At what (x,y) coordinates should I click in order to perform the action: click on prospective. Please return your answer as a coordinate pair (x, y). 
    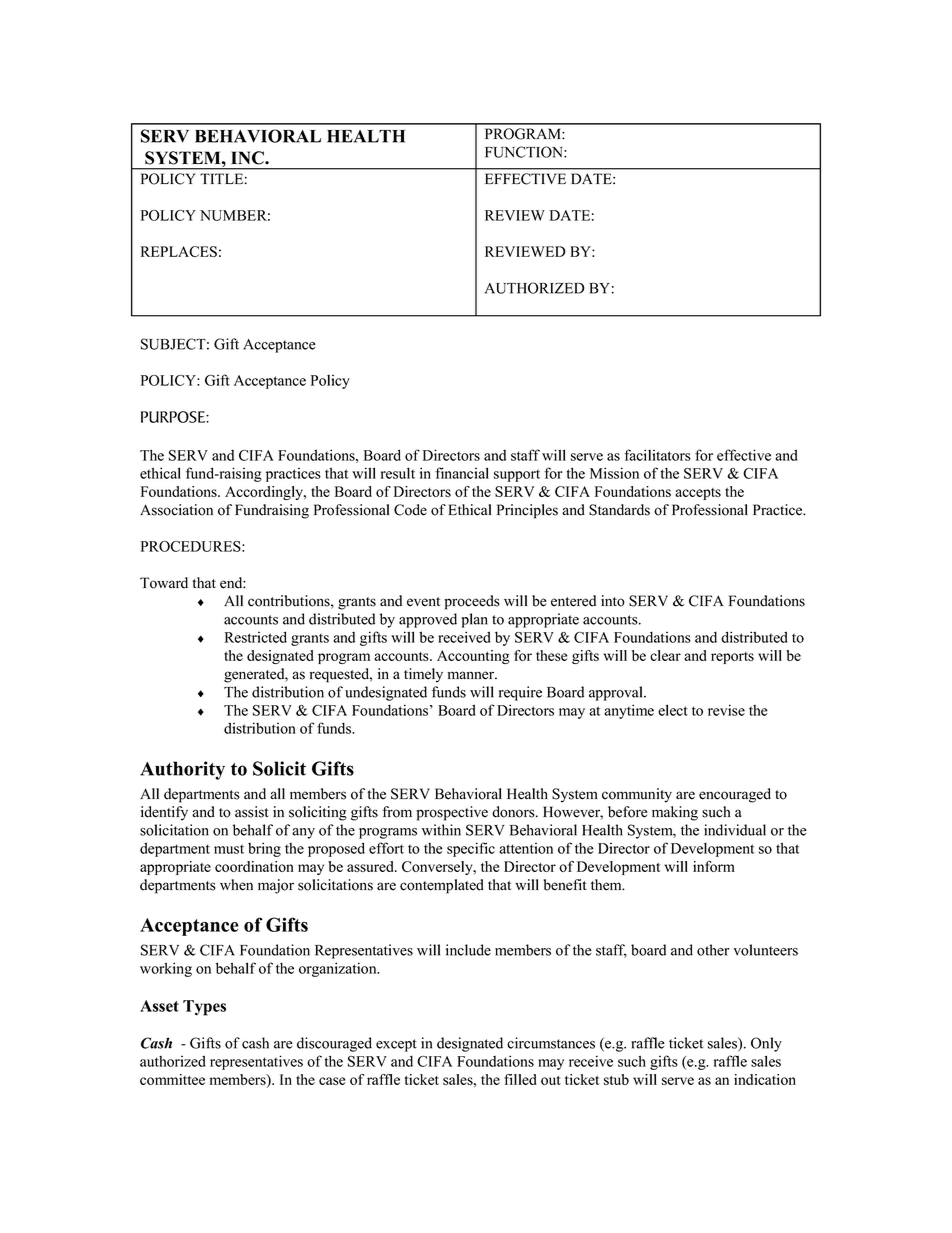
    Looking at the image, I should click on (452, 813).
